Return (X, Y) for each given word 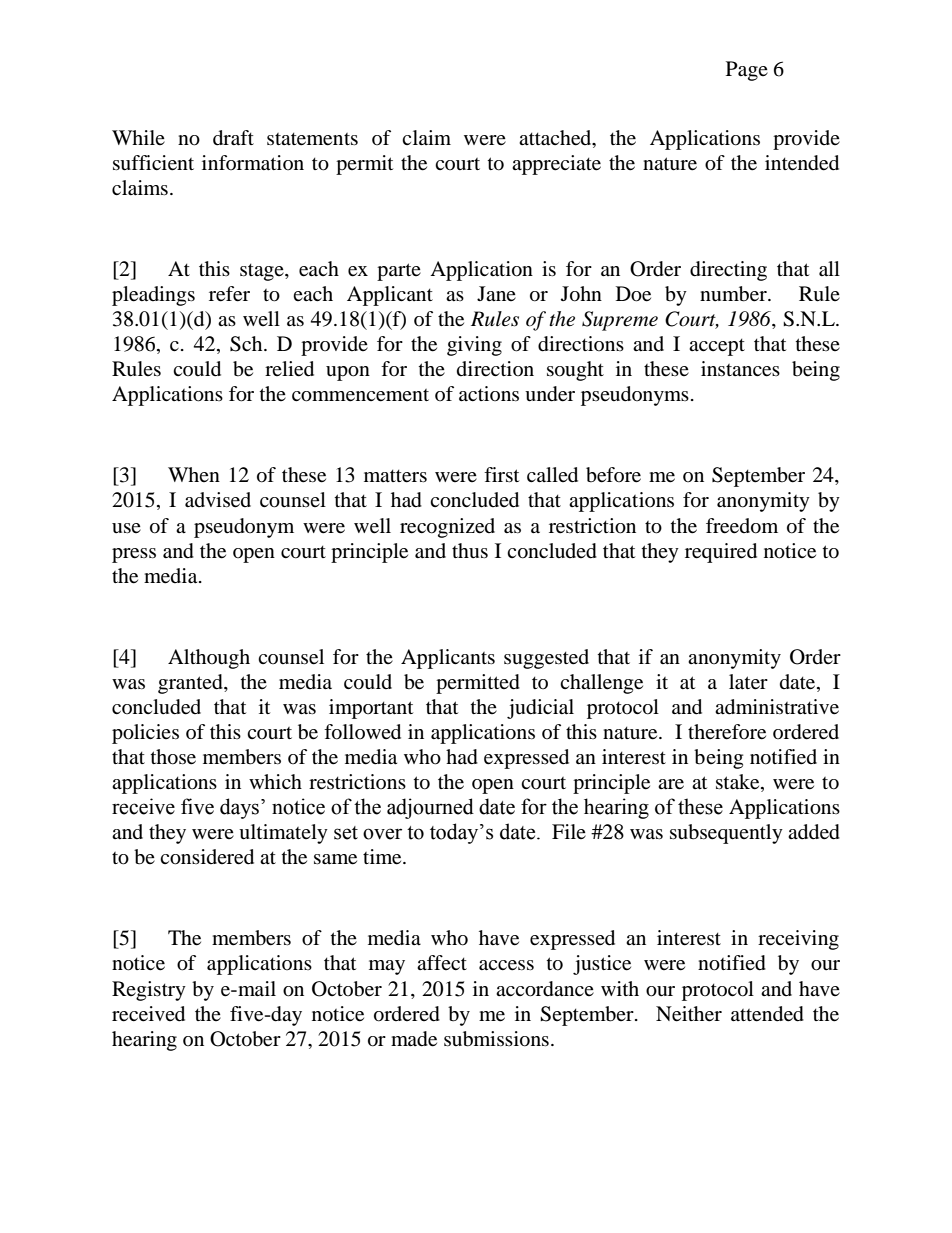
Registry (149, 991)
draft (233, 138)
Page (747, 71)
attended (767, 1014)
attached (556, 138)
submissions (496, 1039)
